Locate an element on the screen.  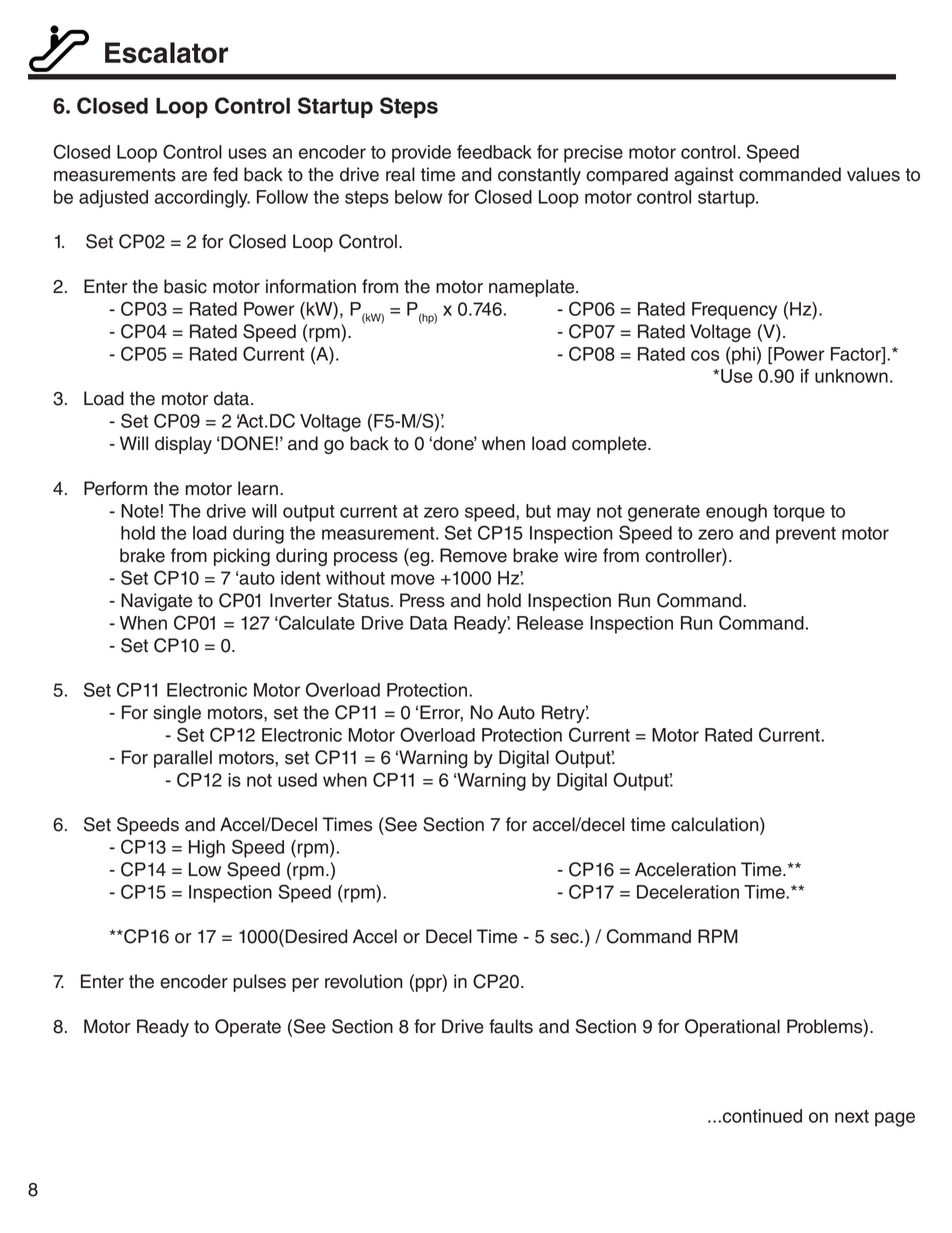
High is located at coordinates (207, 849).
